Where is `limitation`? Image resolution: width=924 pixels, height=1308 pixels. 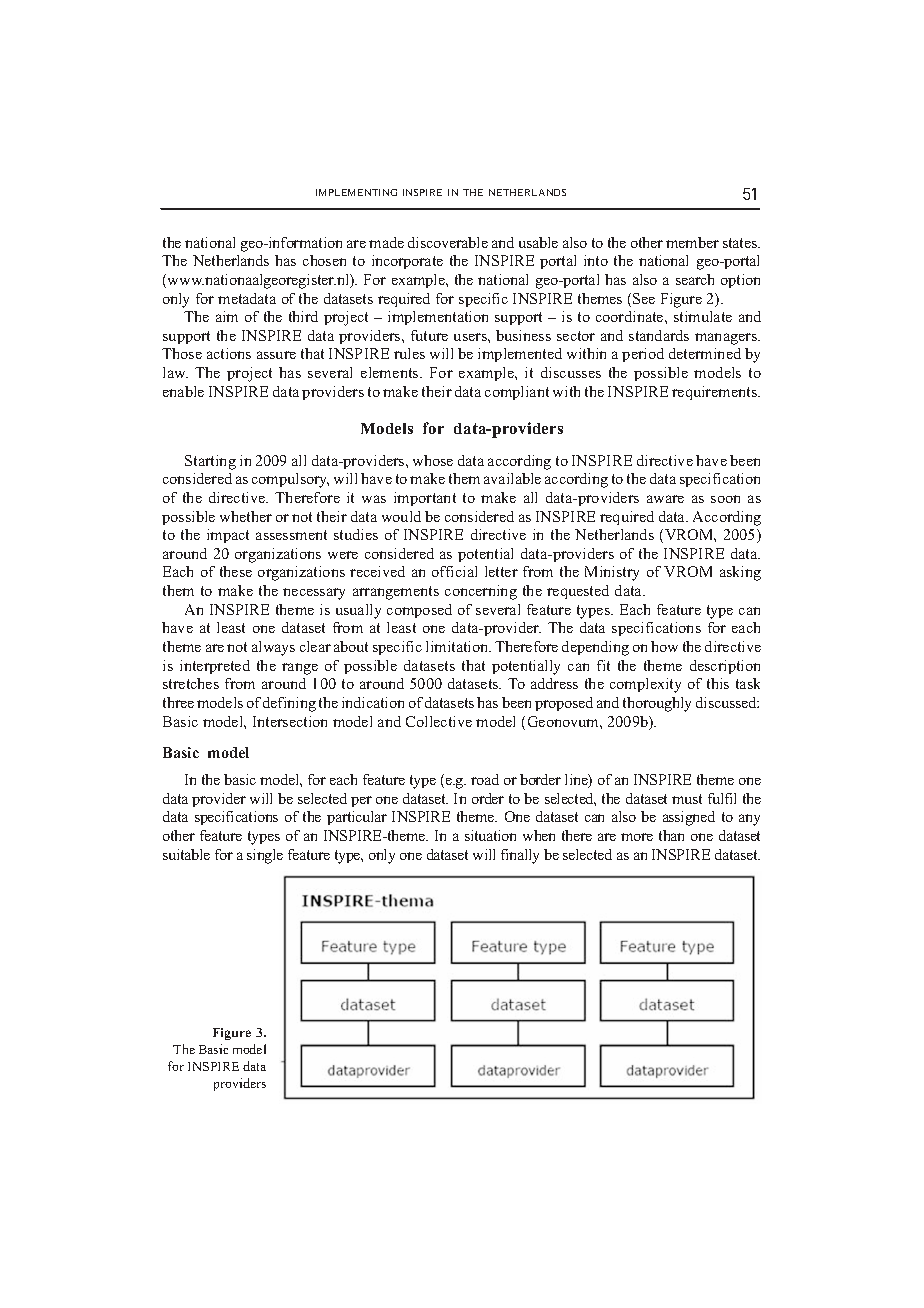
limitation is located at coordinates (458, 646).
